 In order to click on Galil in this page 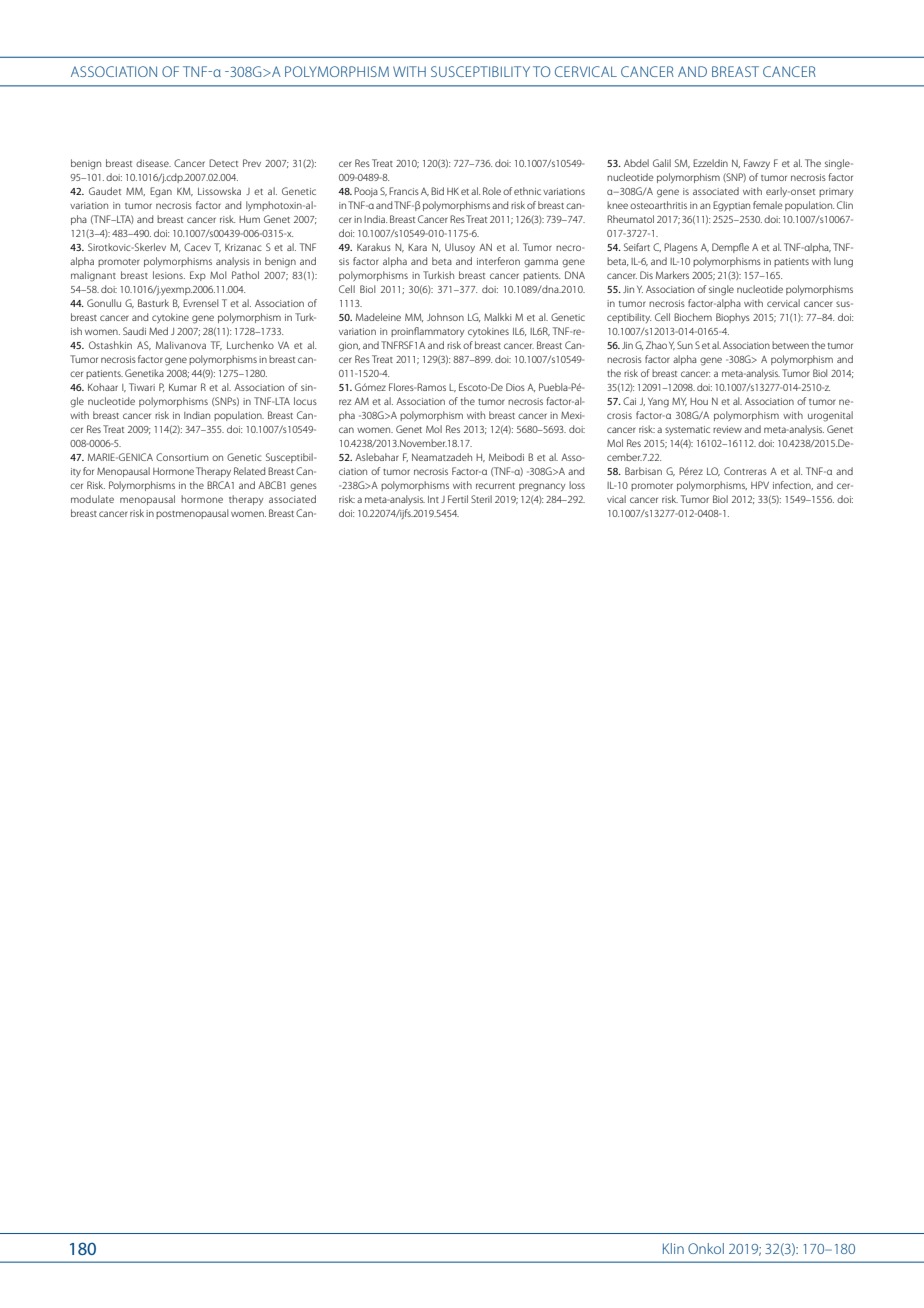, I will do `click(662, 163)`.
